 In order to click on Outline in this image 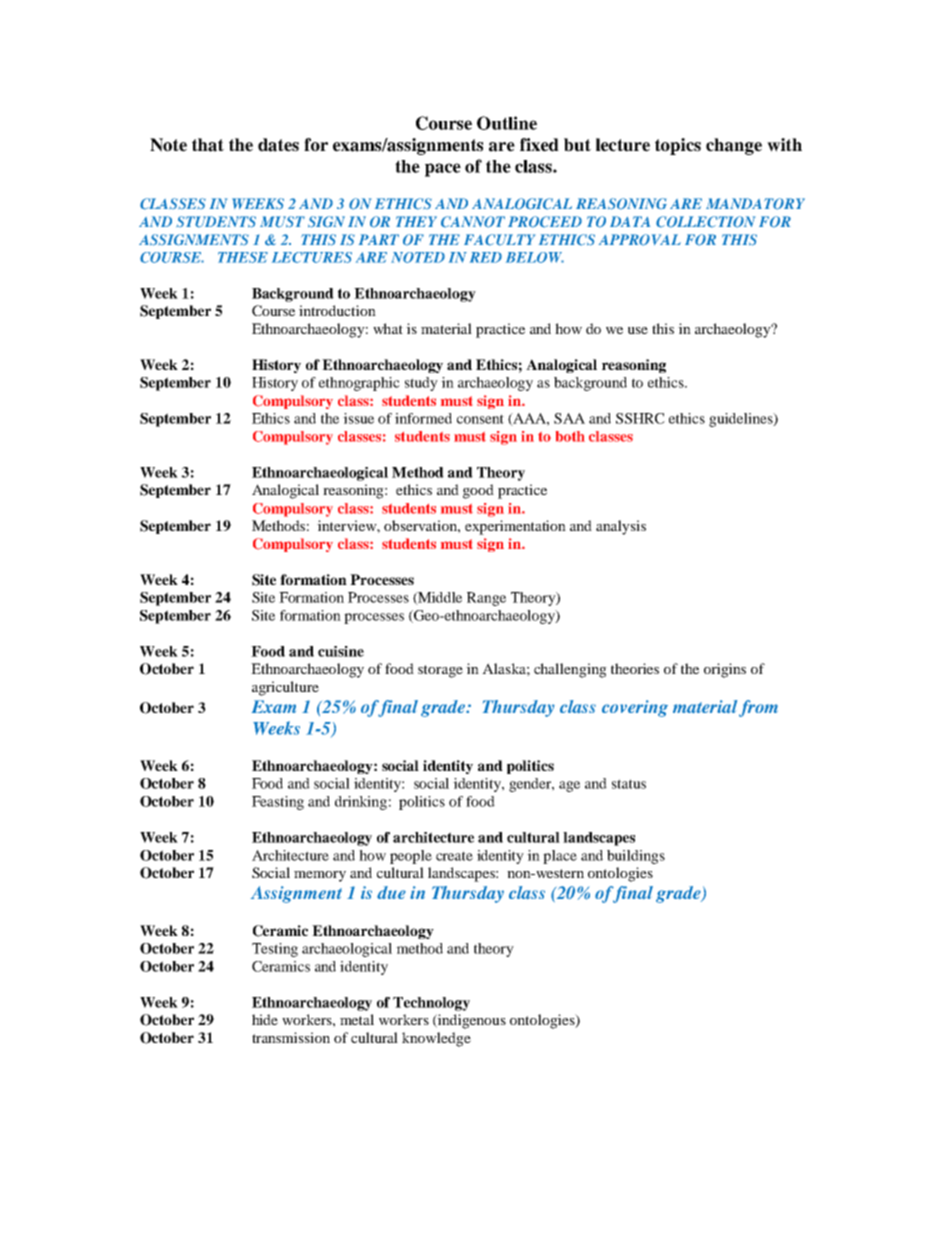, I will do `click(507, 123)`.
